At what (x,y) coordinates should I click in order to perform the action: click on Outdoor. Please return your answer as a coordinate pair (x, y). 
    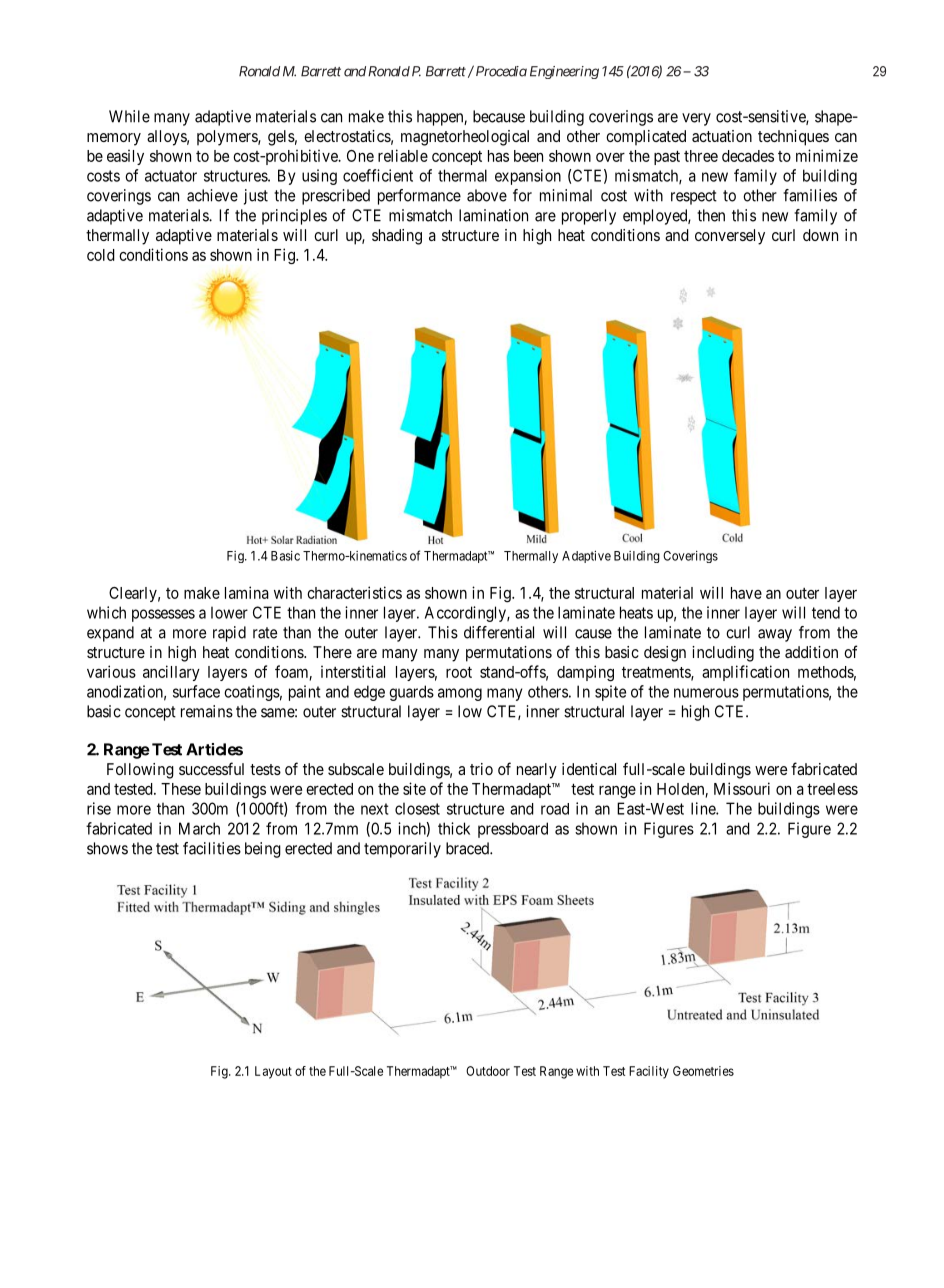
    Looking at the image, I should click on (488, 1071).
